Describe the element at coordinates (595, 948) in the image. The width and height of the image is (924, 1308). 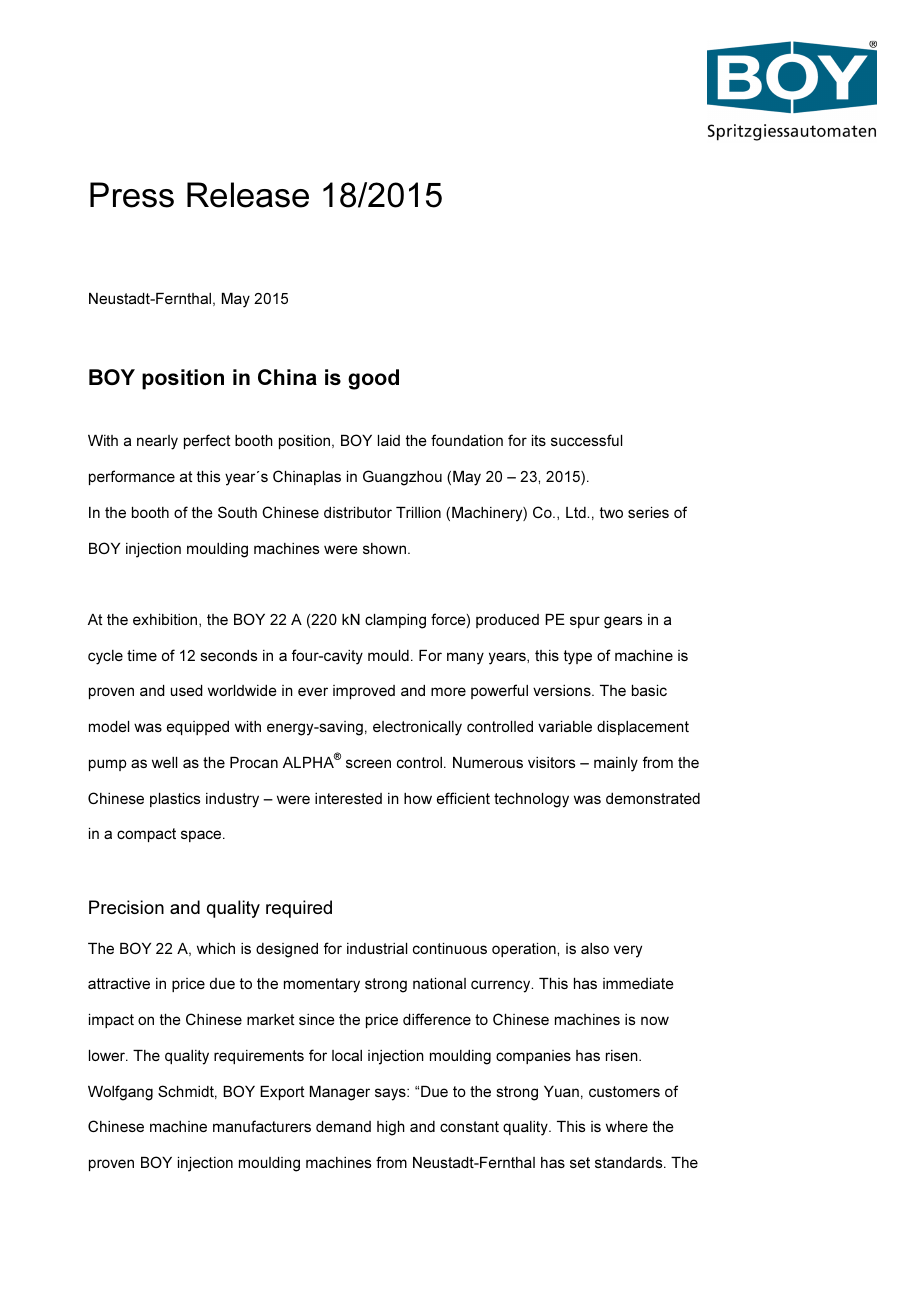
I see `also` at that location.
